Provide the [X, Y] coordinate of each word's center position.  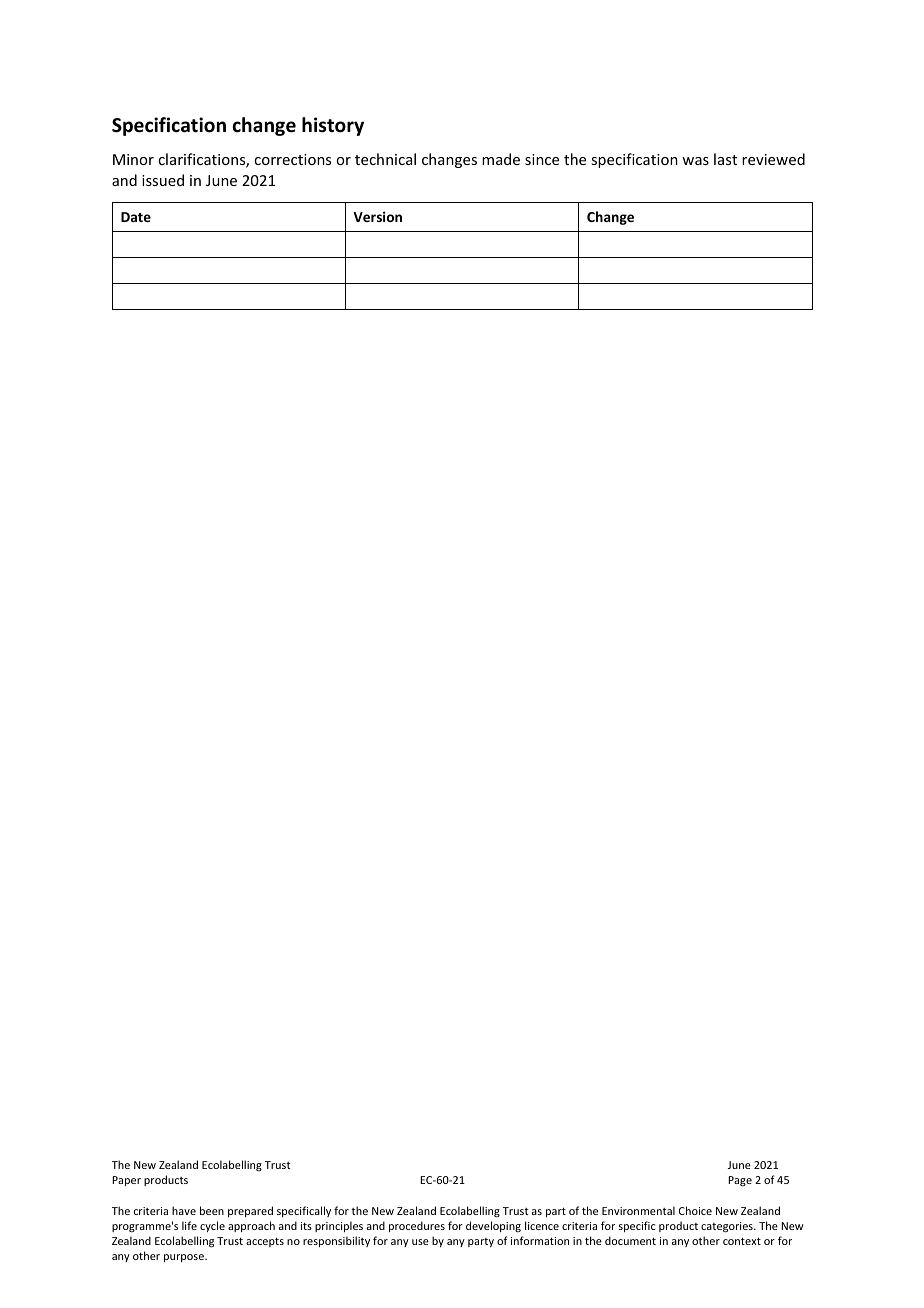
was [695, 161]
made [501, 159]
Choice [695, 1210]
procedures [417, 1226]
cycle [212, 1226]
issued [163, 180]
